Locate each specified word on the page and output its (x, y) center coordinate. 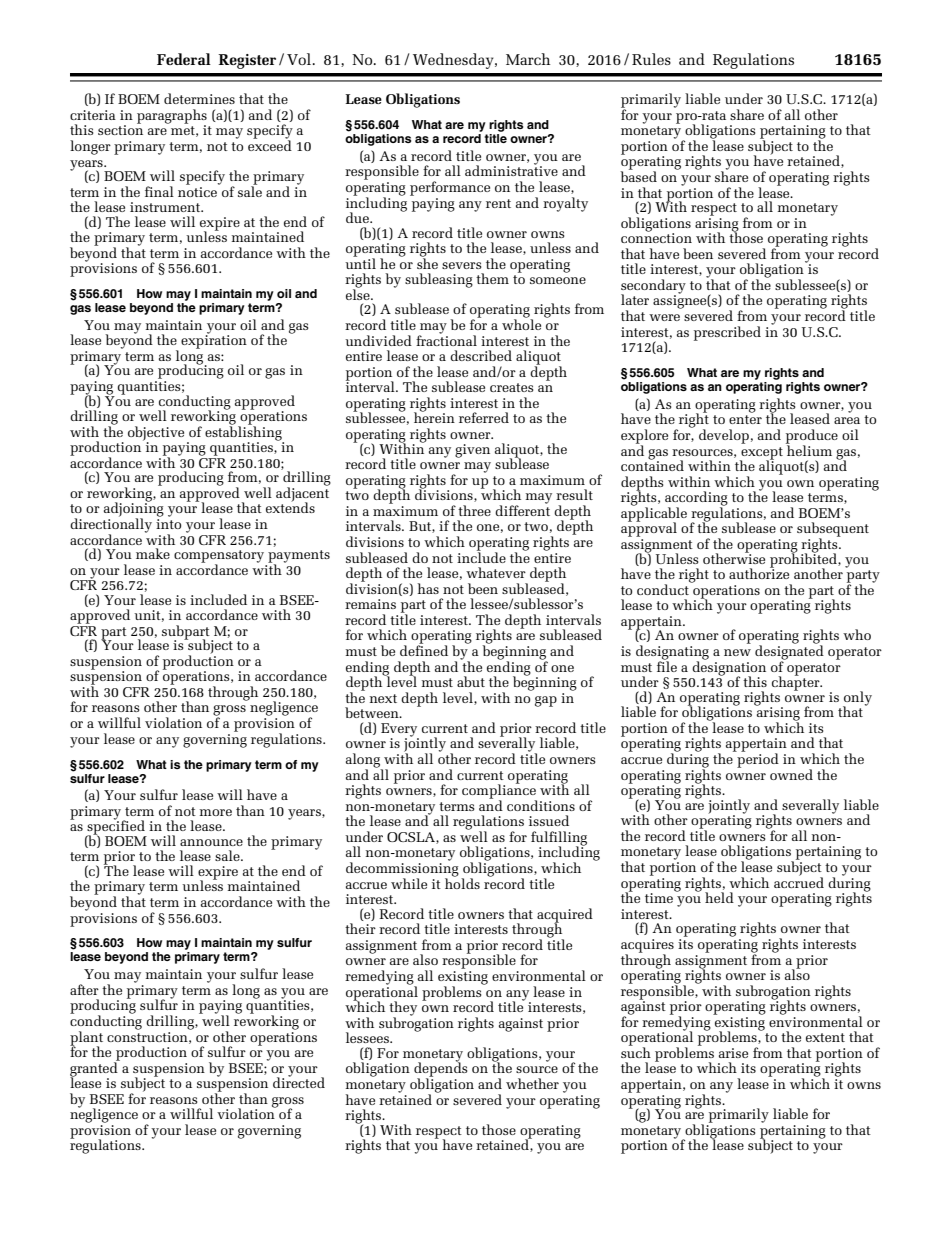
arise (733, 1053)
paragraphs (172, 117)
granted (95, 1069)
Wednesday (454, 61)
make (153, 553)
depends (441, 1070)
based (638, 175)
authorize (759, 572)
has (428, 588)
